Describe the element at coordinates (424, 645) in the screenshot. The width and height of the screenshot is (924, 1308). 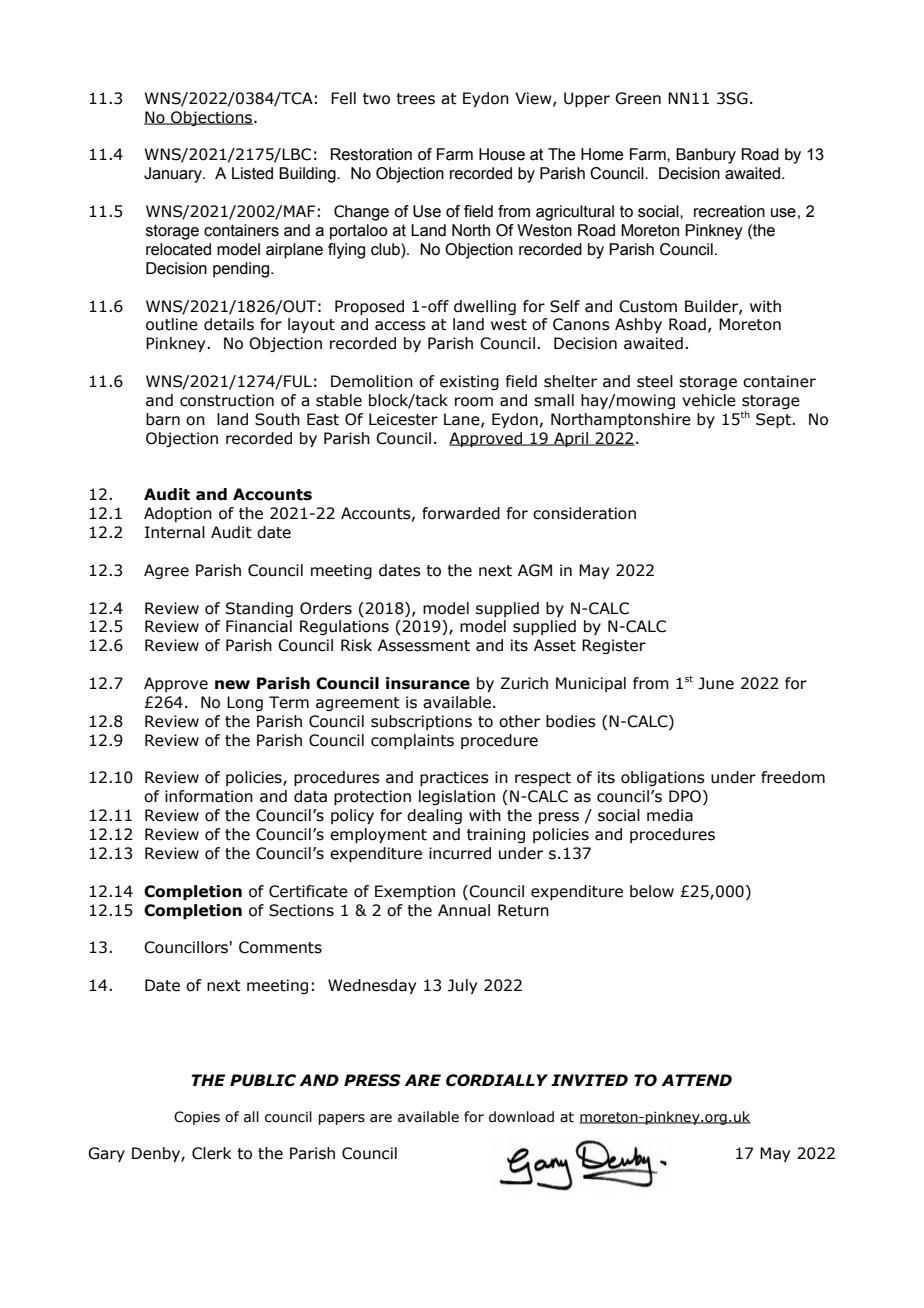
I see `Assessment` at that location.
